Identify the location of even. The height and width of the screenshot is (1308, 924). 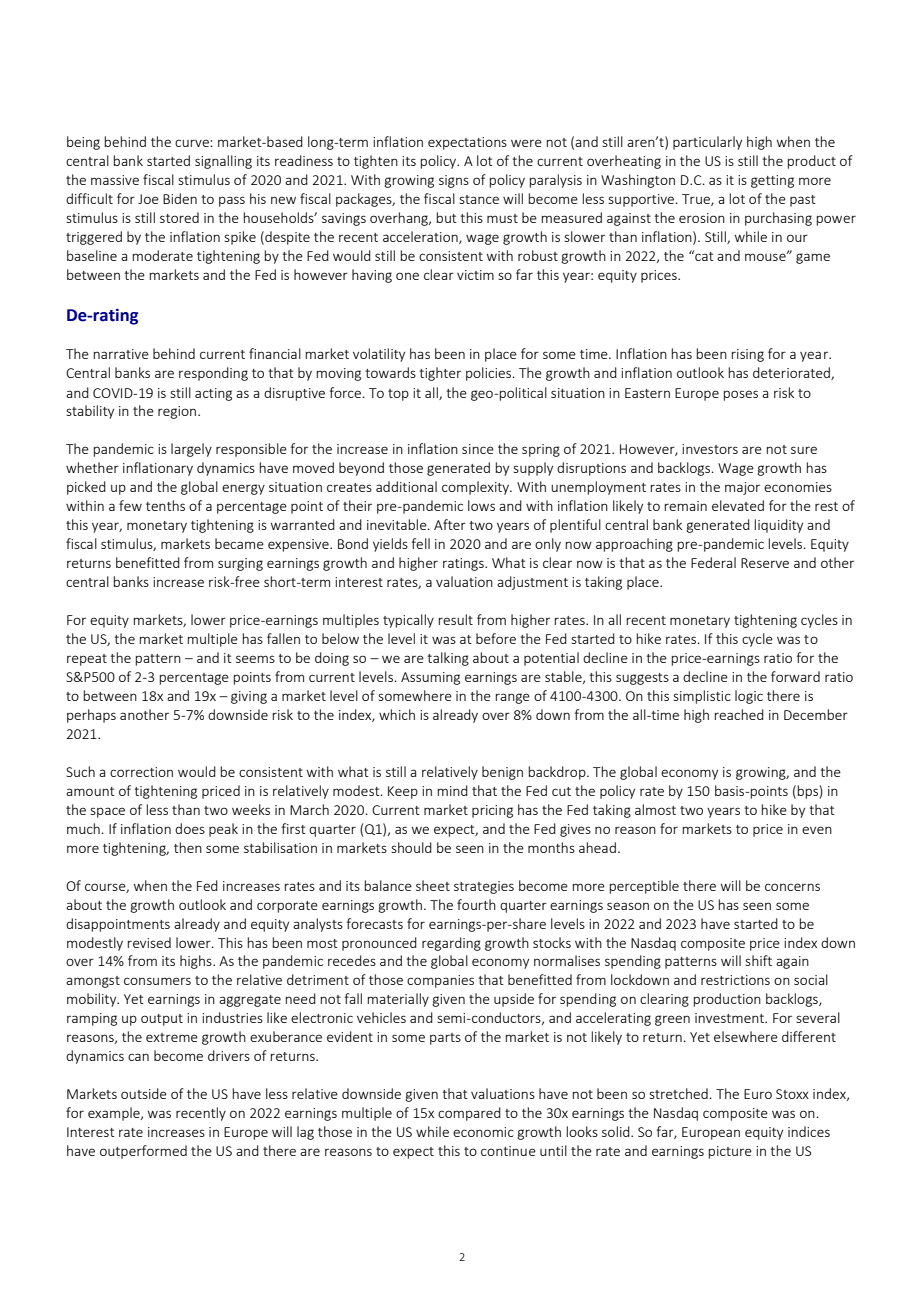
(817, 830).
